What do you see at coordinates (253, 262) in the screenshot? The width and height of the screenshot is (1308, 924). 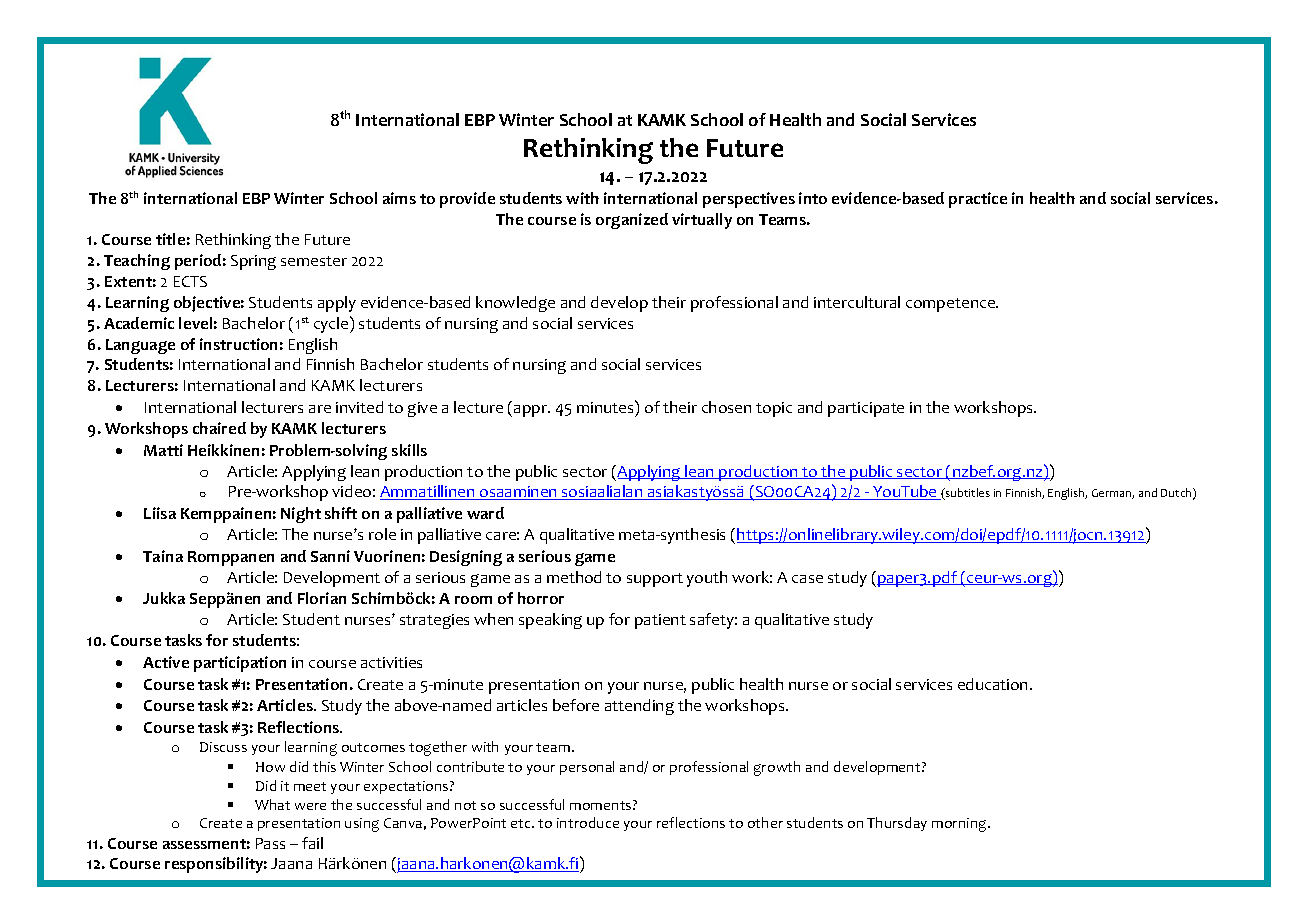 I see `Spring` at bounding box center [253, 262].
